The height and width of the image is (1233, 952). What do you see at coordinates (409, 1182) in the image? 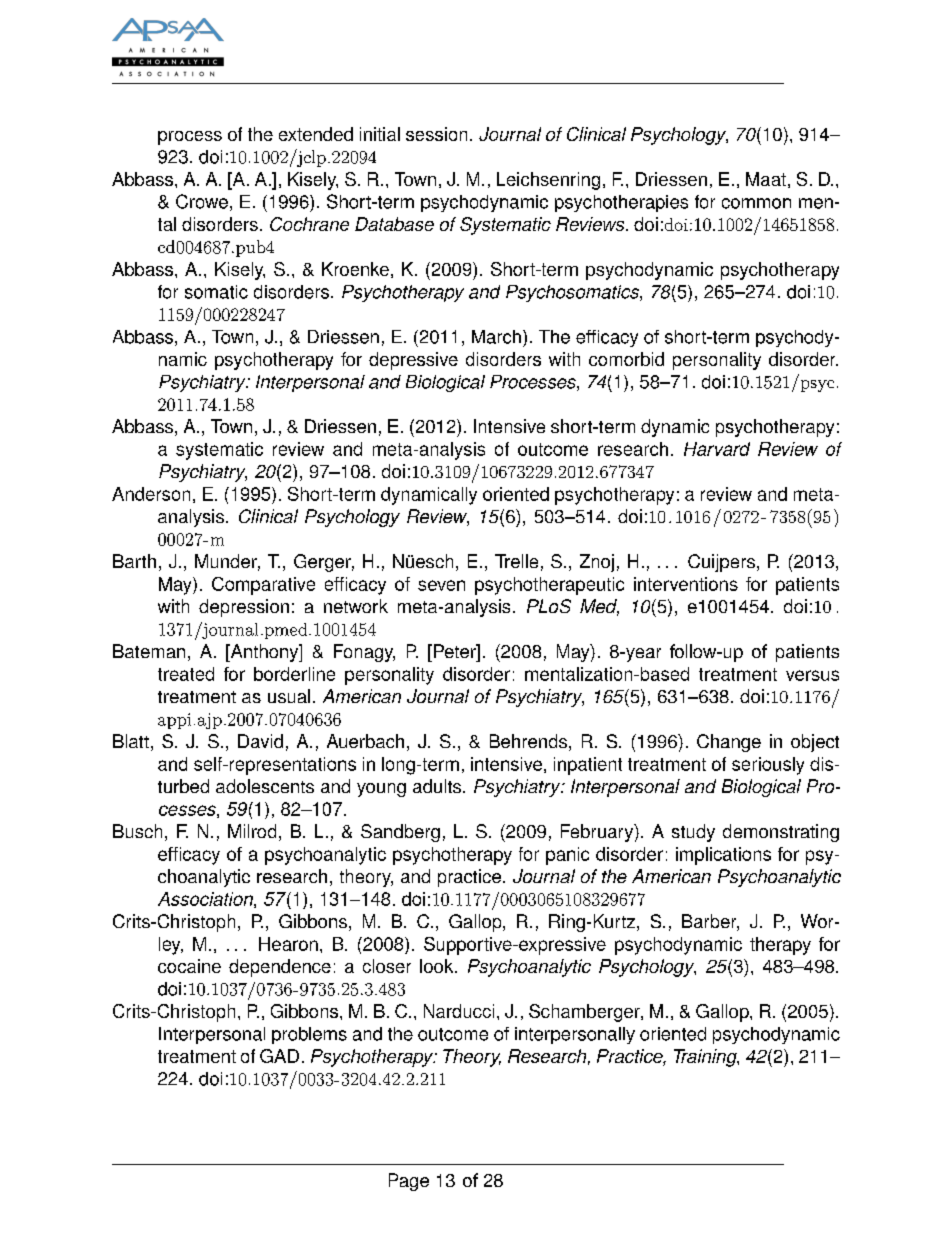
I see `Page` at bounding box center [409, 1182].
